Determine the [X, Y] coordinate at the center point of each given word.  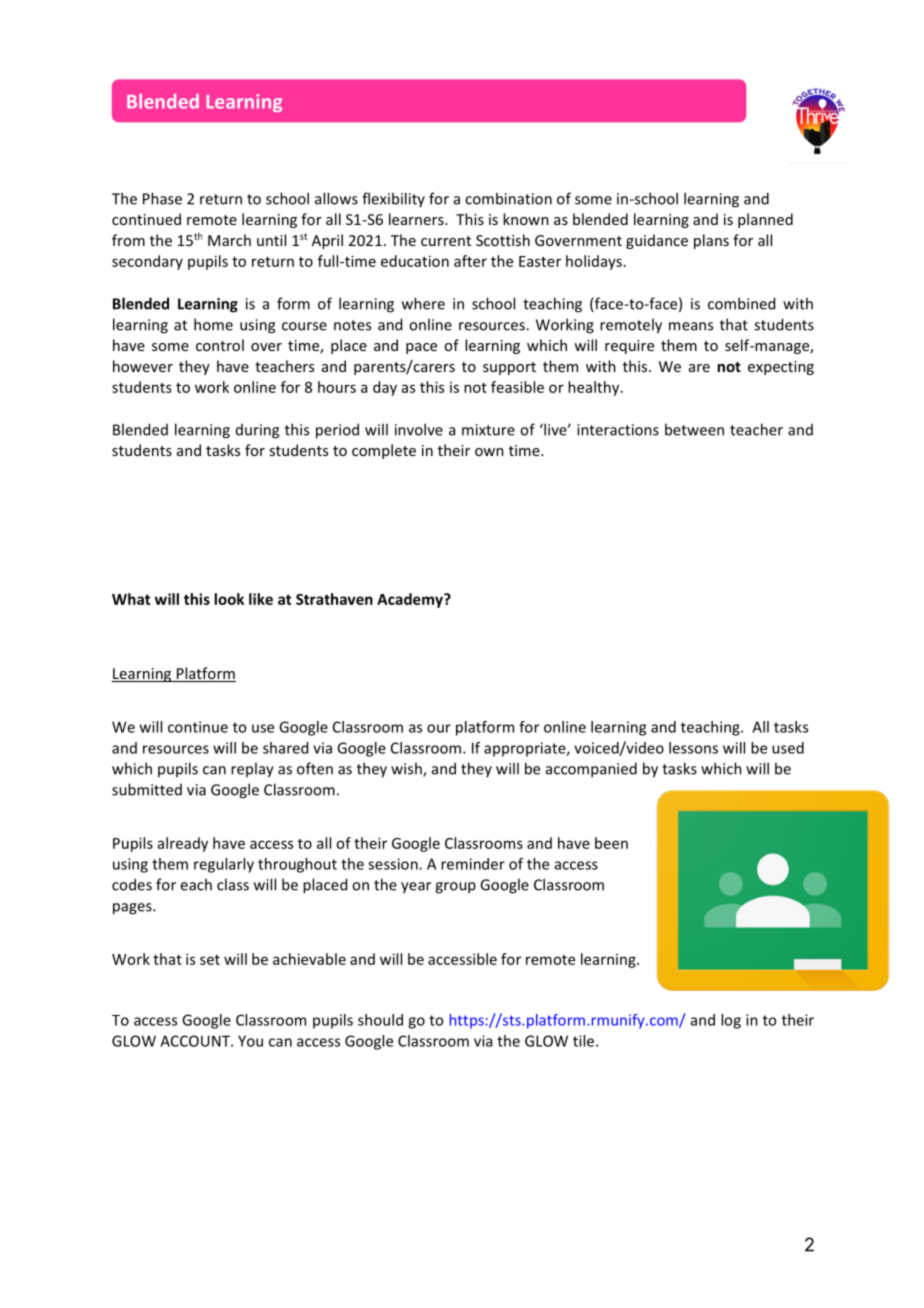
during [257, 431]
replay [252, 770]
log [731, 1021]
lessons [693, 748]
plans [711, 241]
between [694, 429]
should [380, 1020]
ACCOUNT [196, 1041]
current [446, 241]
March [229, 240]
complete [384, 451]
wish [407, 769]
